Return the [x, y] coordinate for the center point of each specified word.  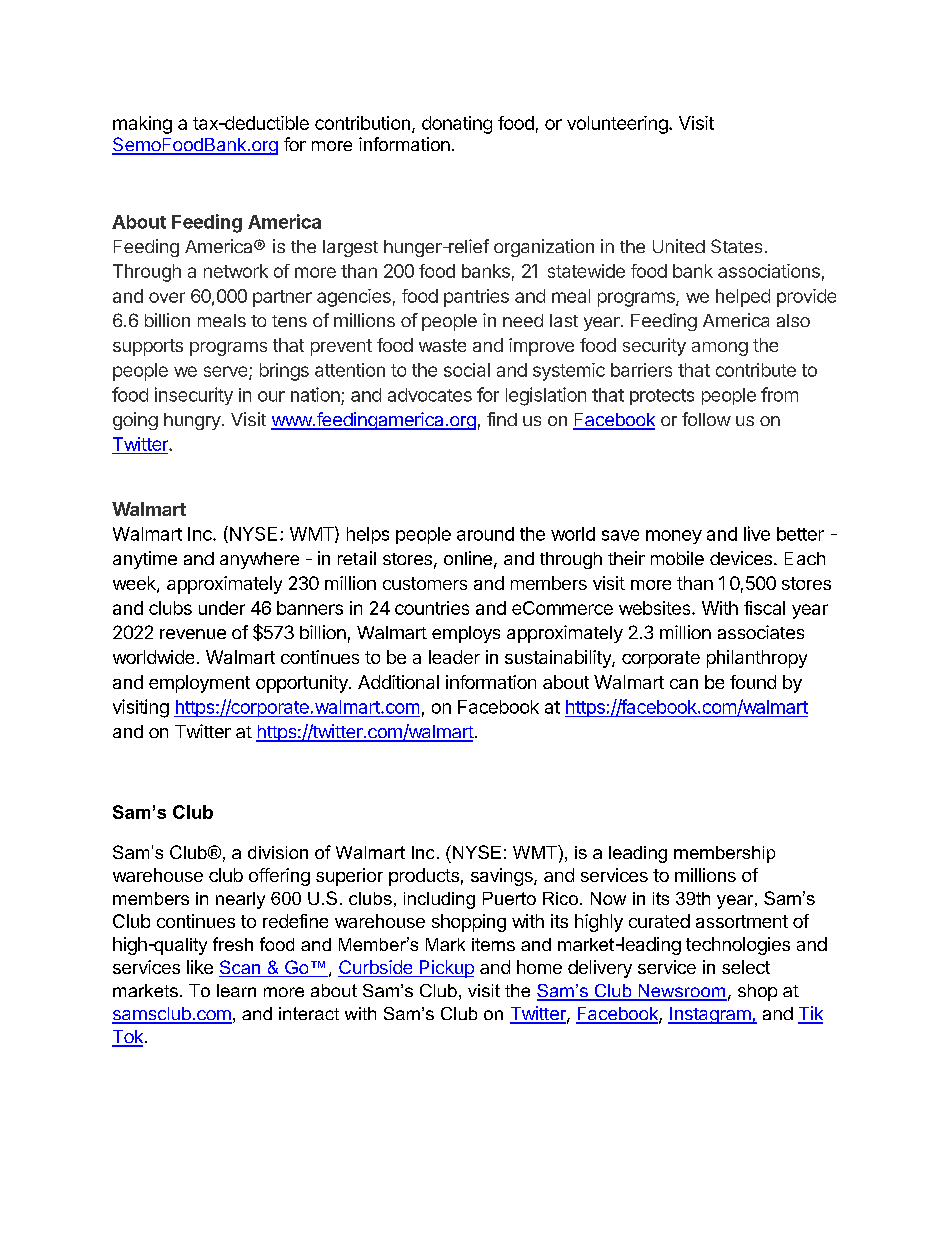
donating [457, 125]
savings [503, 877]
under [222, 608]
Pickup [445, 969]
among [720, 349]
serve [227, 372]
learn [236, 990]
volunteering [617, 125]
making [142, 125]
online [468, 558]
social [467, 370]
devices [741, 558]
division [278, 852]
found [753, 682]
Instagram [710, 1015]
